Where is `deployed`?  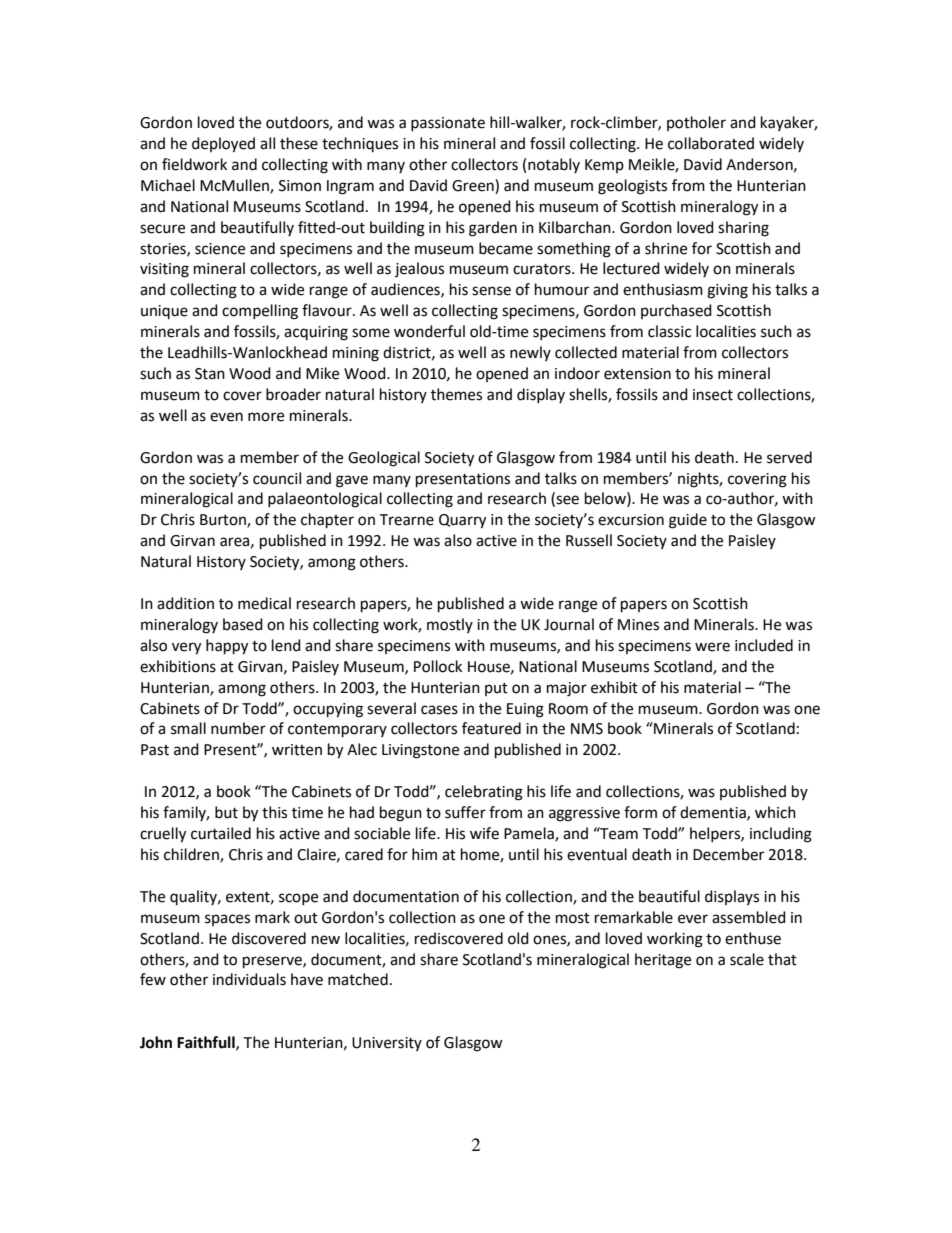
deployed is located at coordinates (223, 145).
